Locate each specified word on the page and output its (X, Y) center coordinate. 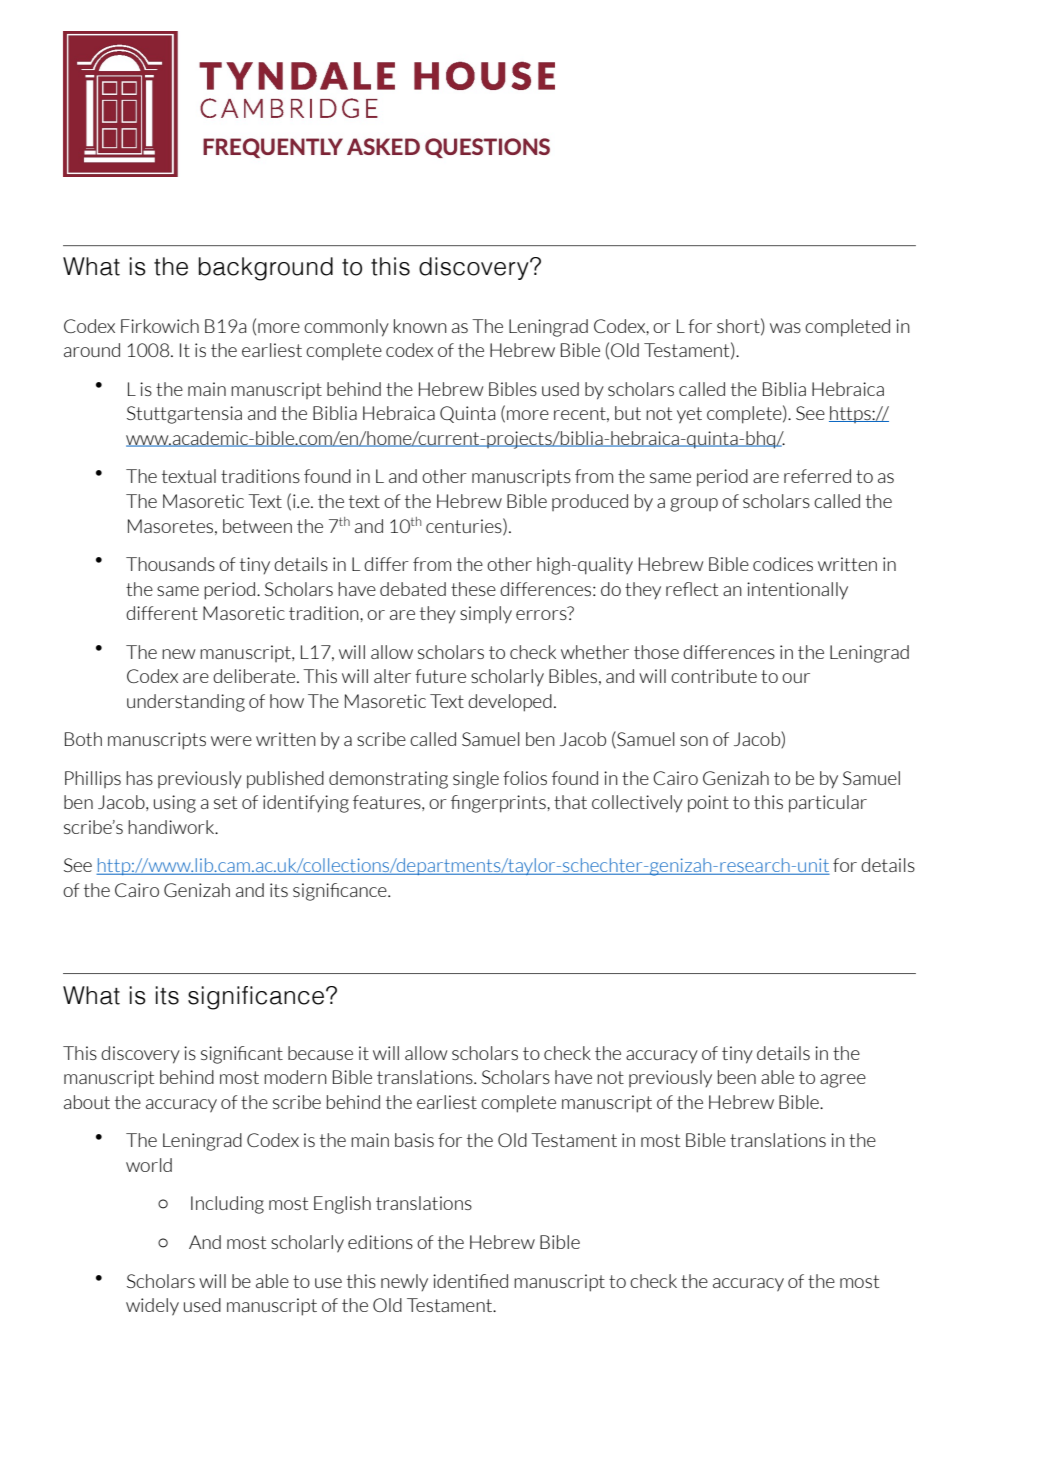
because (320, 1053)
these (473, 589)
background (266, 269)
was (785, 328)
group (694, 505)
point (708, 804)
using (175, 804)
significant (242, 1055)
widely (152, 1307)
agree (843, 1081)
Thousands (170, 564)
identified (470, 1281)
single (476, 780)
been (737, 1077)
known (420, 326)
